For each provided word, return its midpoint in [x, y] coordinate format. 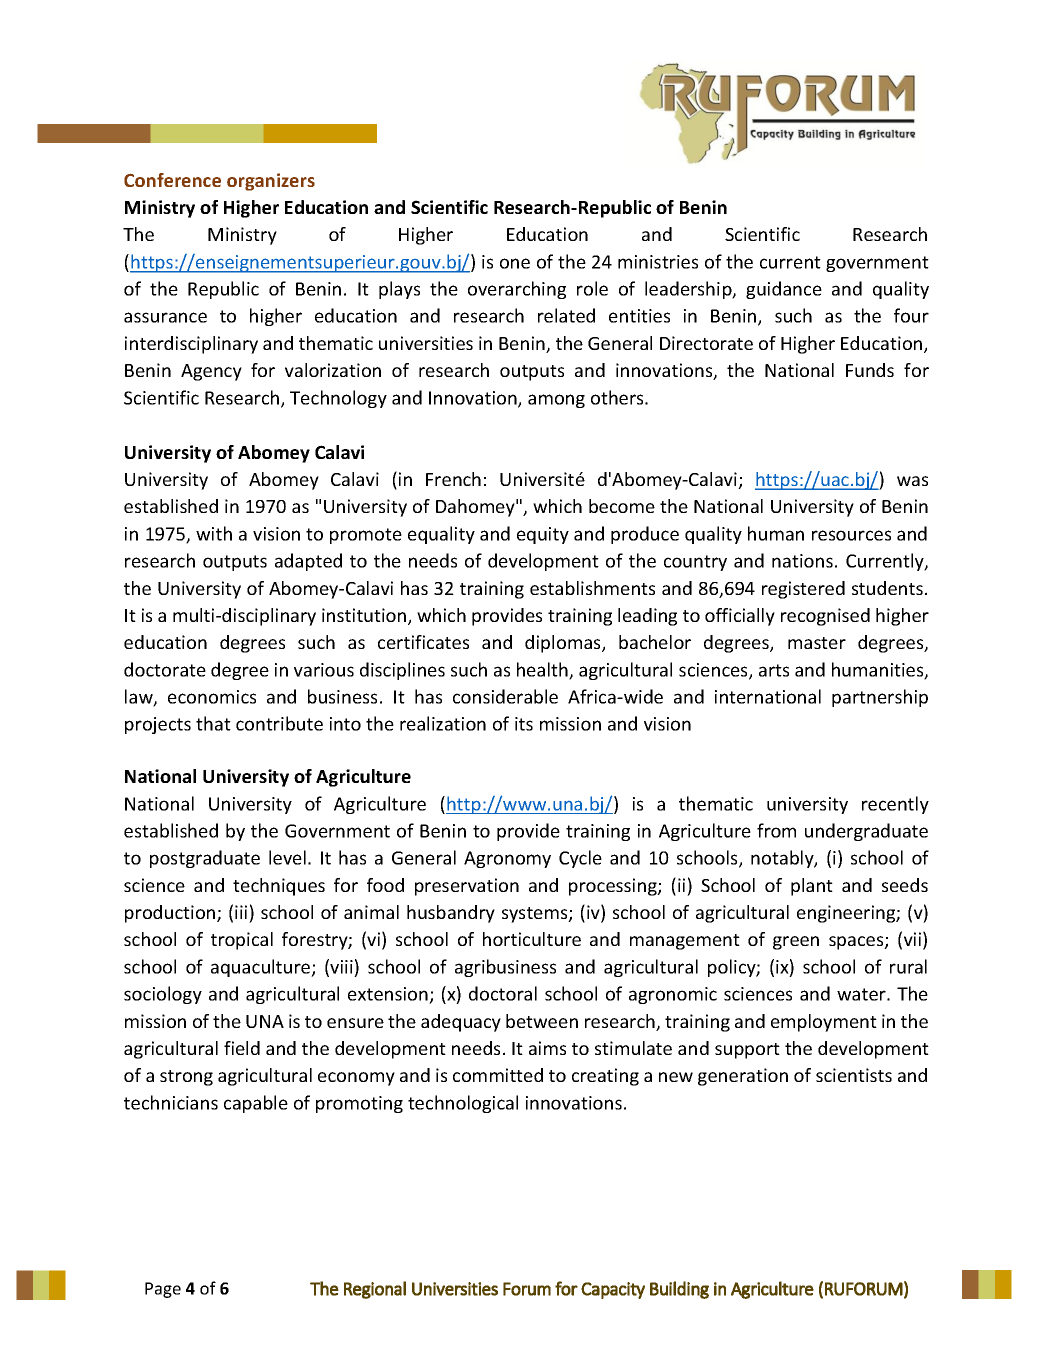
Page [163, 1290]
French [453, 479]
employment [824, 1023]
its [524, 724]
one [515, 263]
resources [851, 535]
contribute [279, 723]
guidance [784, 290]
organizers [271, 182]
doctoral [503, 993]
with [214, 533]
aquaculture [262, 968]
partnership [880, 698]
